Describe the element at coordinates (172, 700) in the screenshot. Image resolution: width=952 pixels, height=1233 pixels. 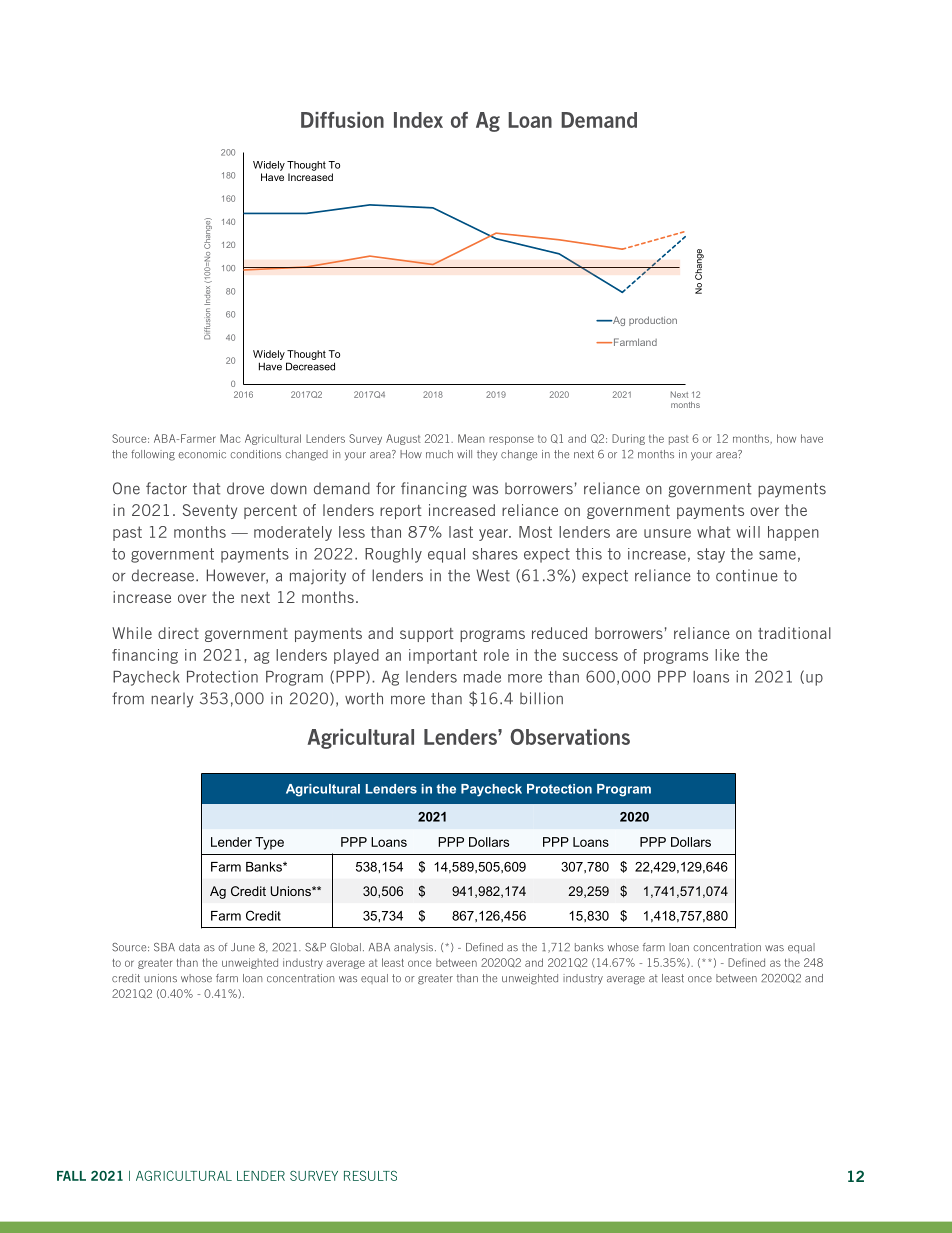
I see `nearly` at that location.
